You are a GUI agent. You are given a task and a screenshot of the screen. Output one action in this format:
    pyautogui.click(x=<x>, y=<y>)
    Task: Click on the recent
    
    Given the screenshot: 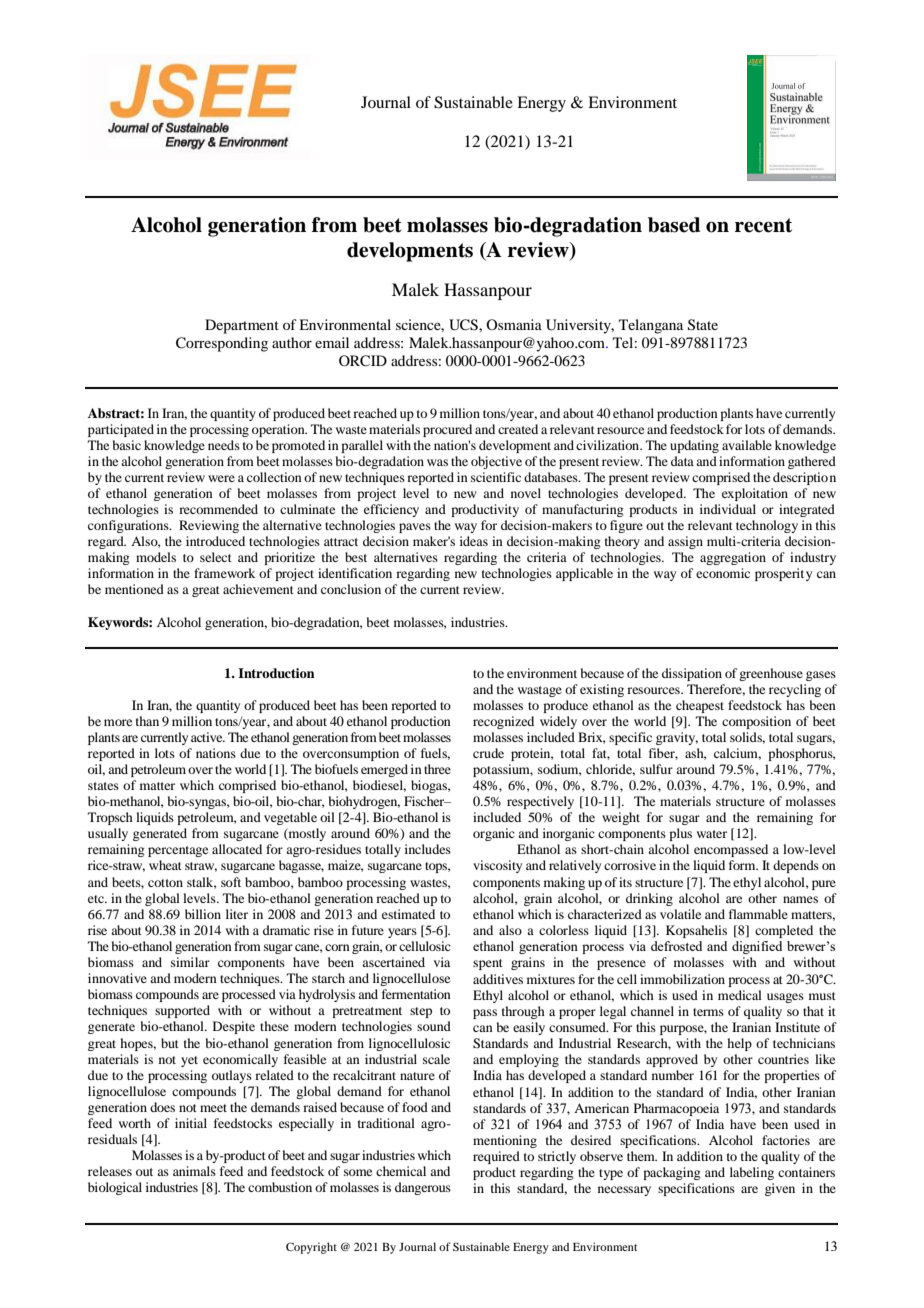 What is the action you would take?
    pyautogui.click(x=763, y=225)
